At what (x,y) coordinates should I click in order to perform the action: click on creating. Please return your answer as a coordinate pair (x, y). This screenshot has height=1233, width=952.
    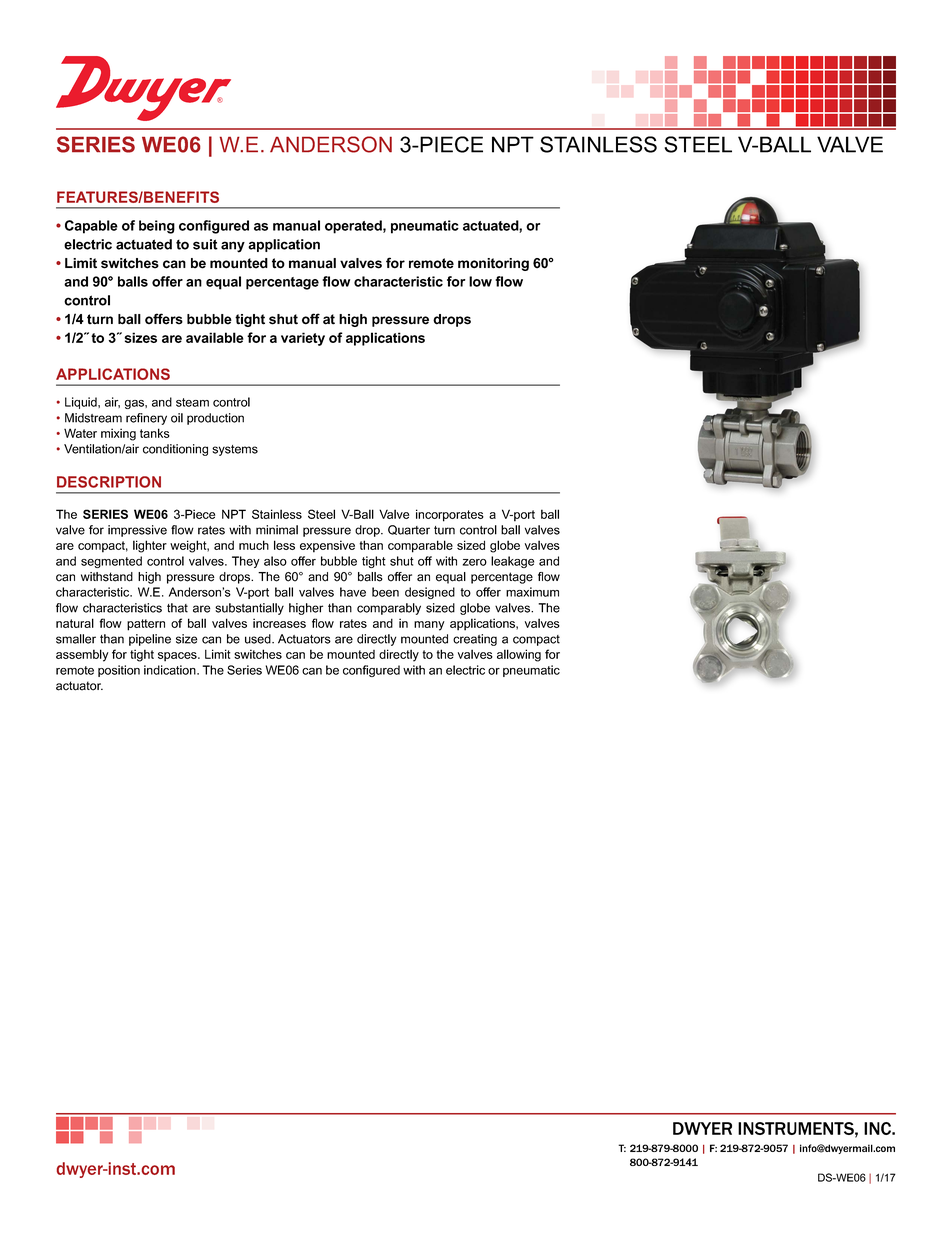
    Looking at the image, I should click on (475, 640).
